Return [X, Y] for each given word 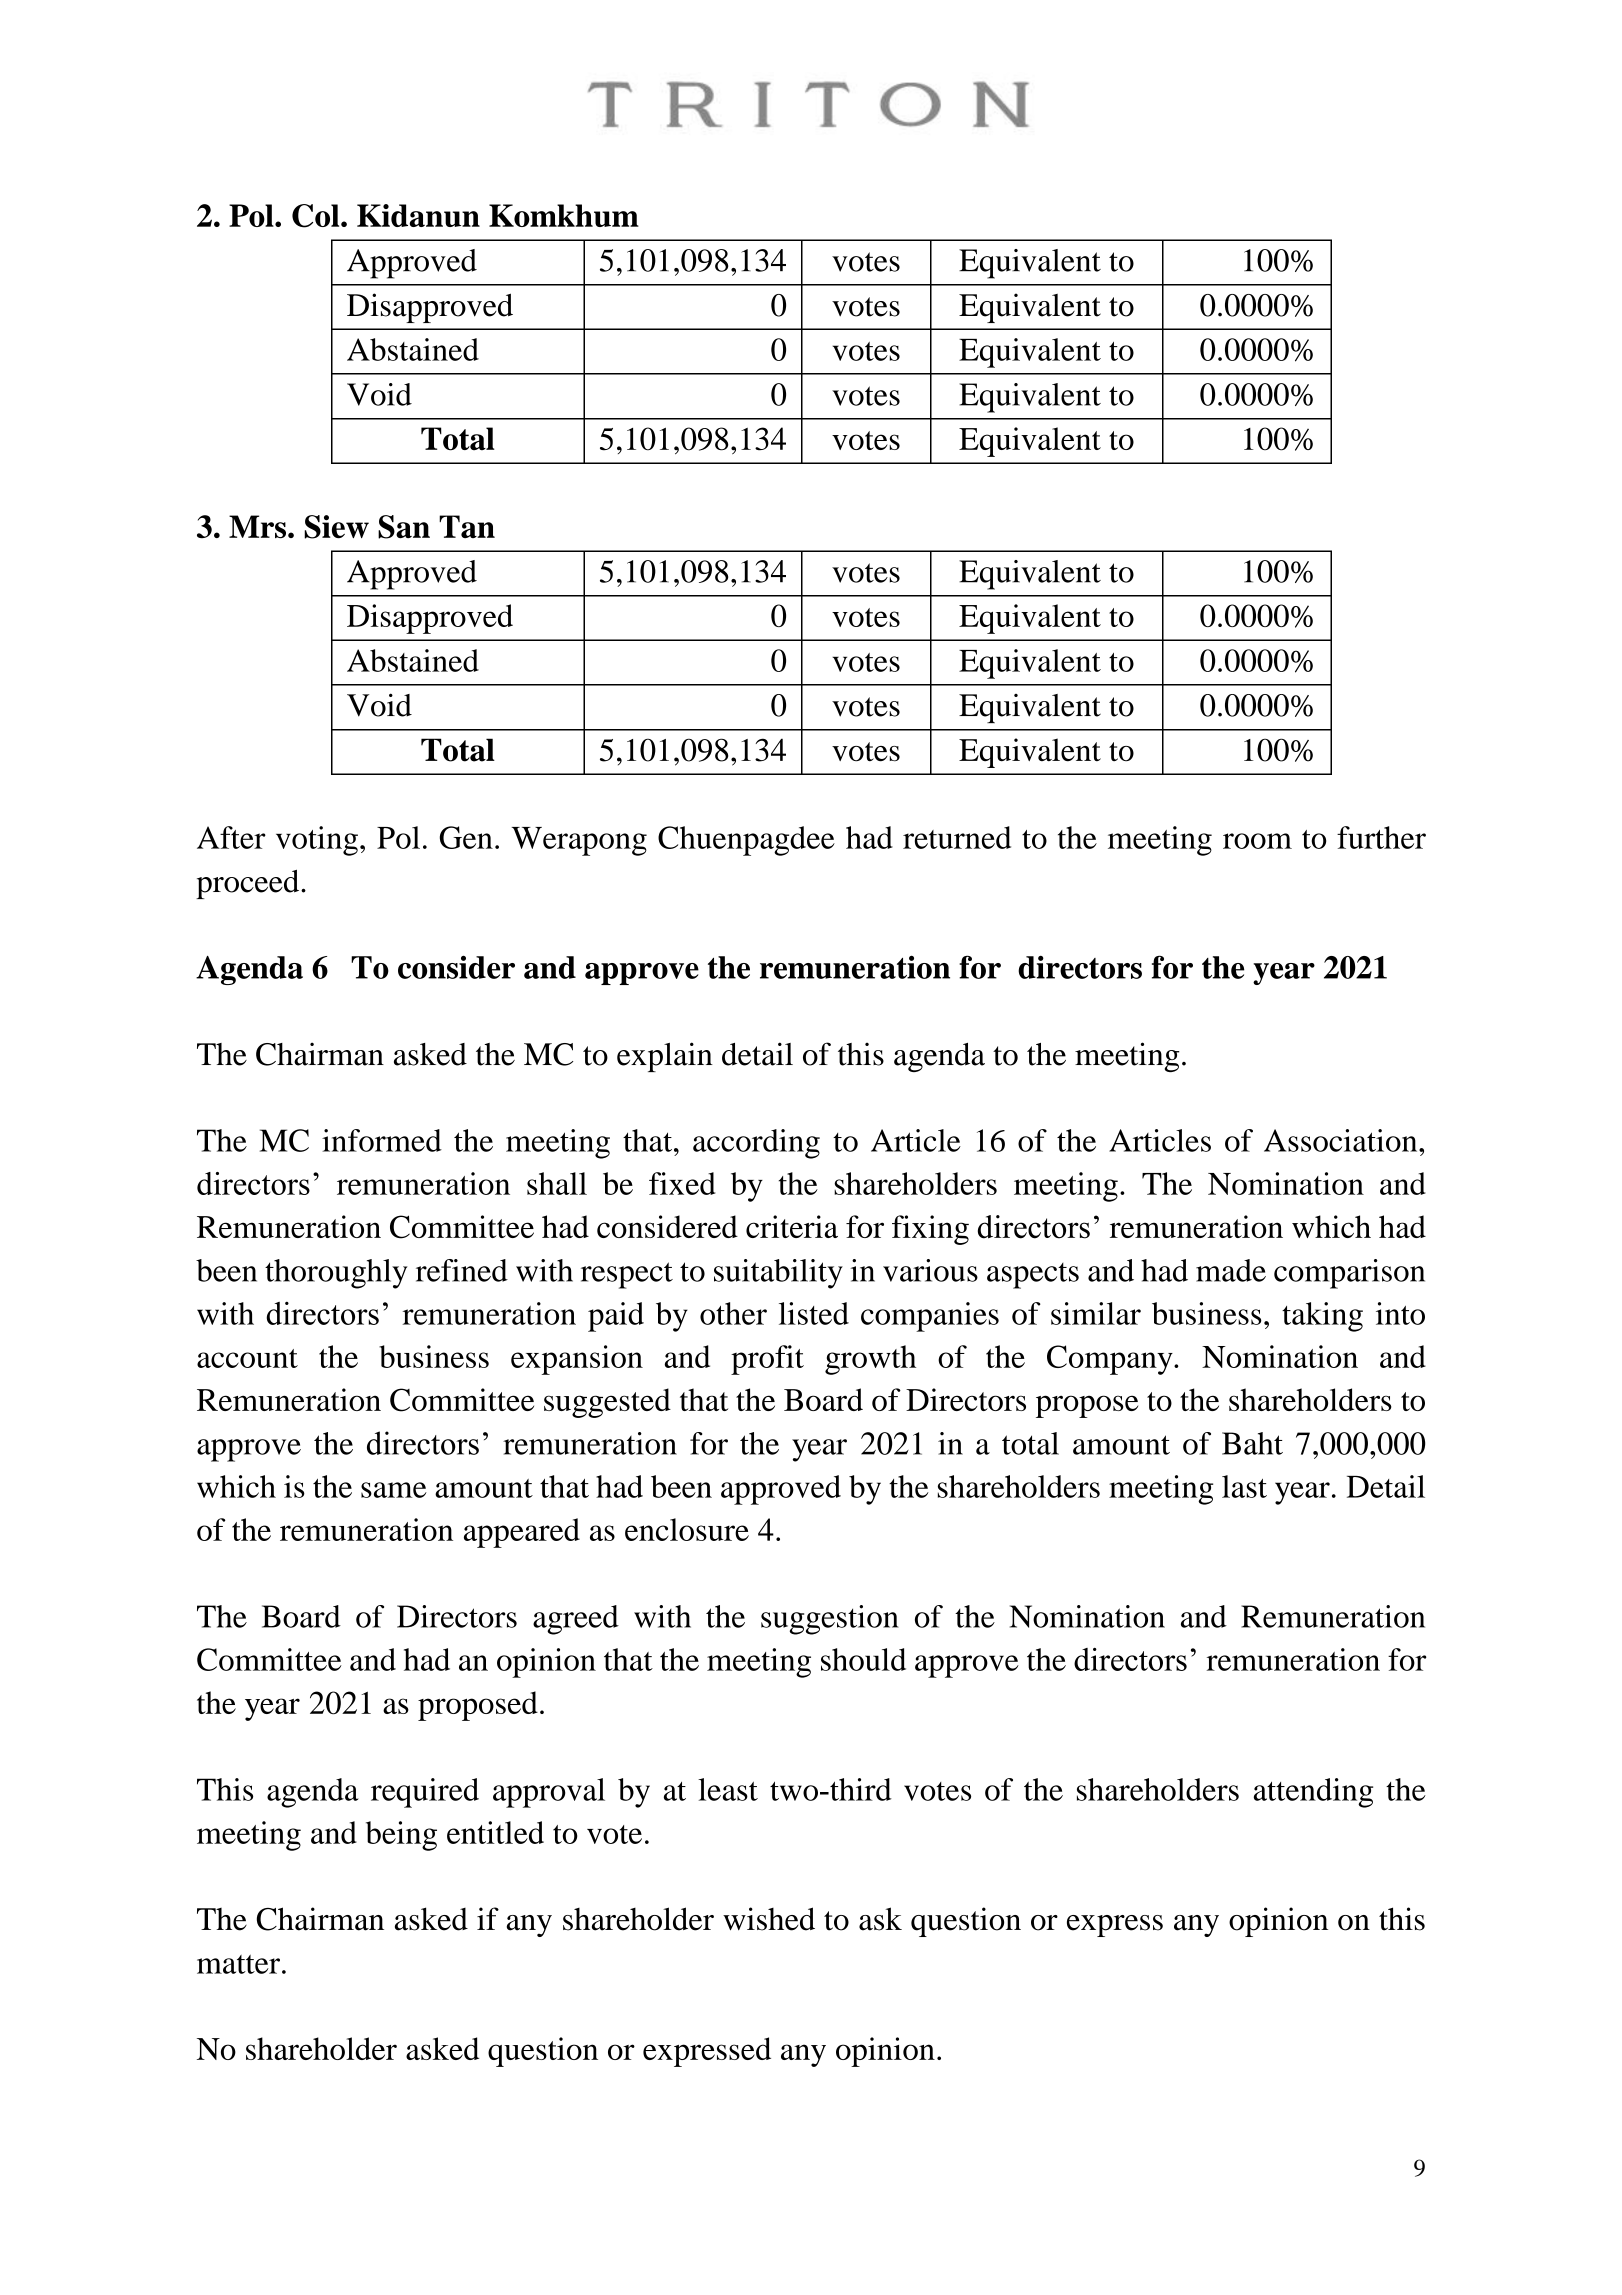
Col [317, 216]
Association [1342, 1140]
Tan [467, 526]
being [401, 1836]
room [1257, 841]
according [756, 1144]
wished [769, 1919]
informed [382, 1140]
